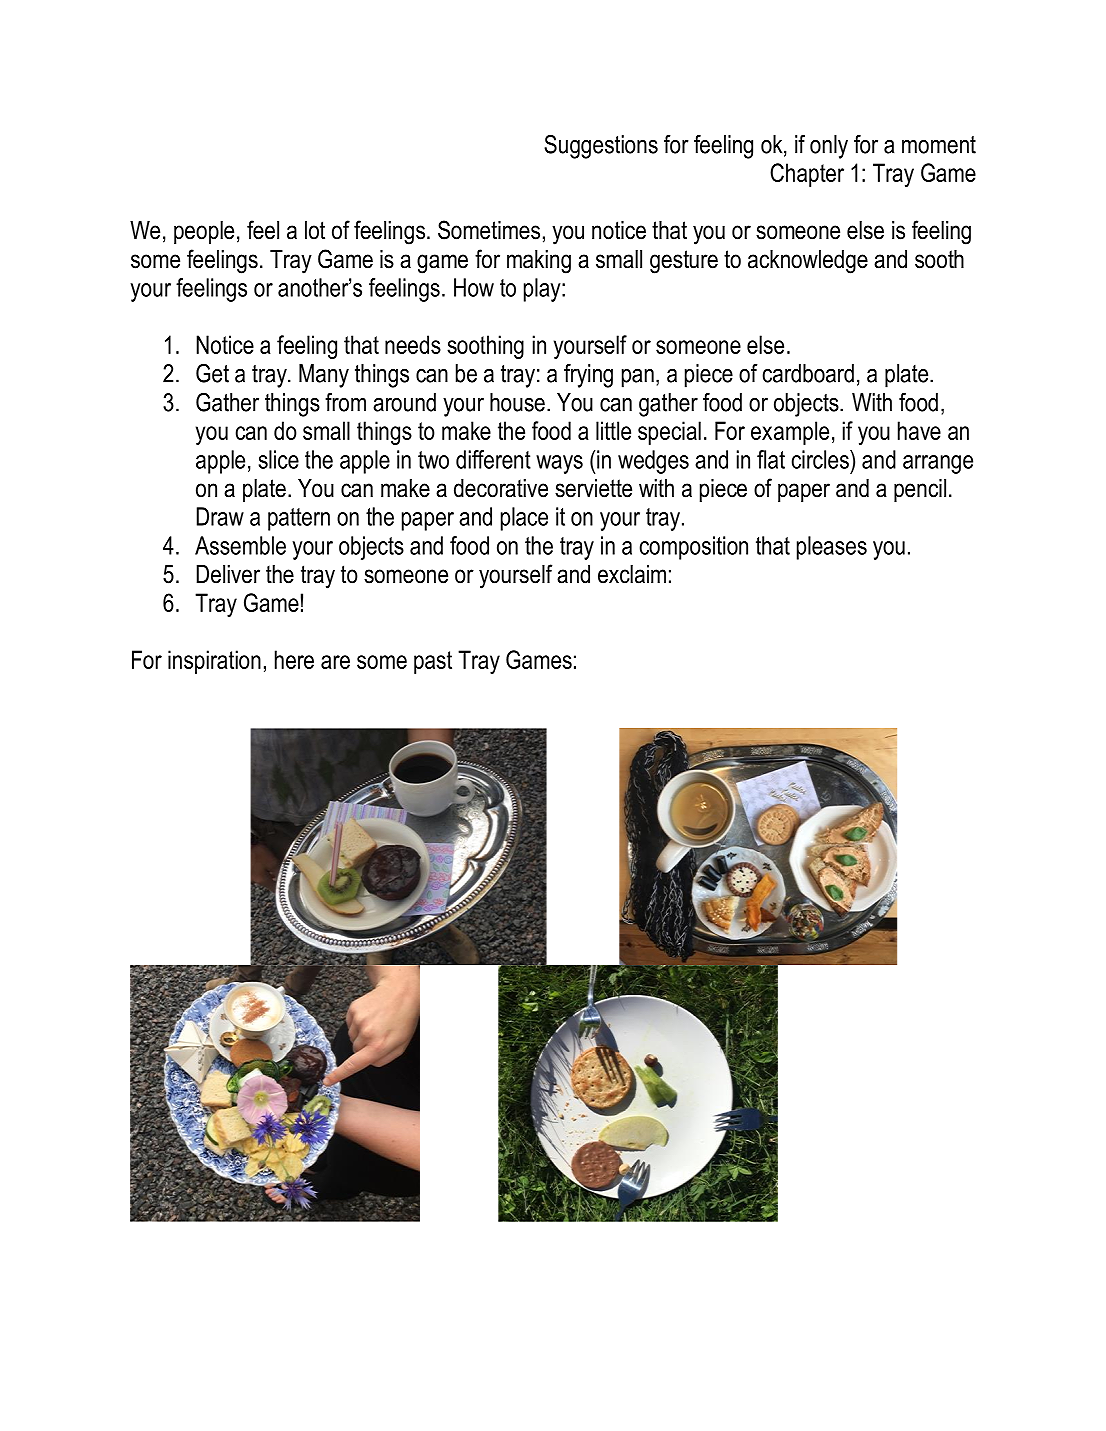 This page has width=1106, height=1431. I want to click on lot, so click(315, 230).
